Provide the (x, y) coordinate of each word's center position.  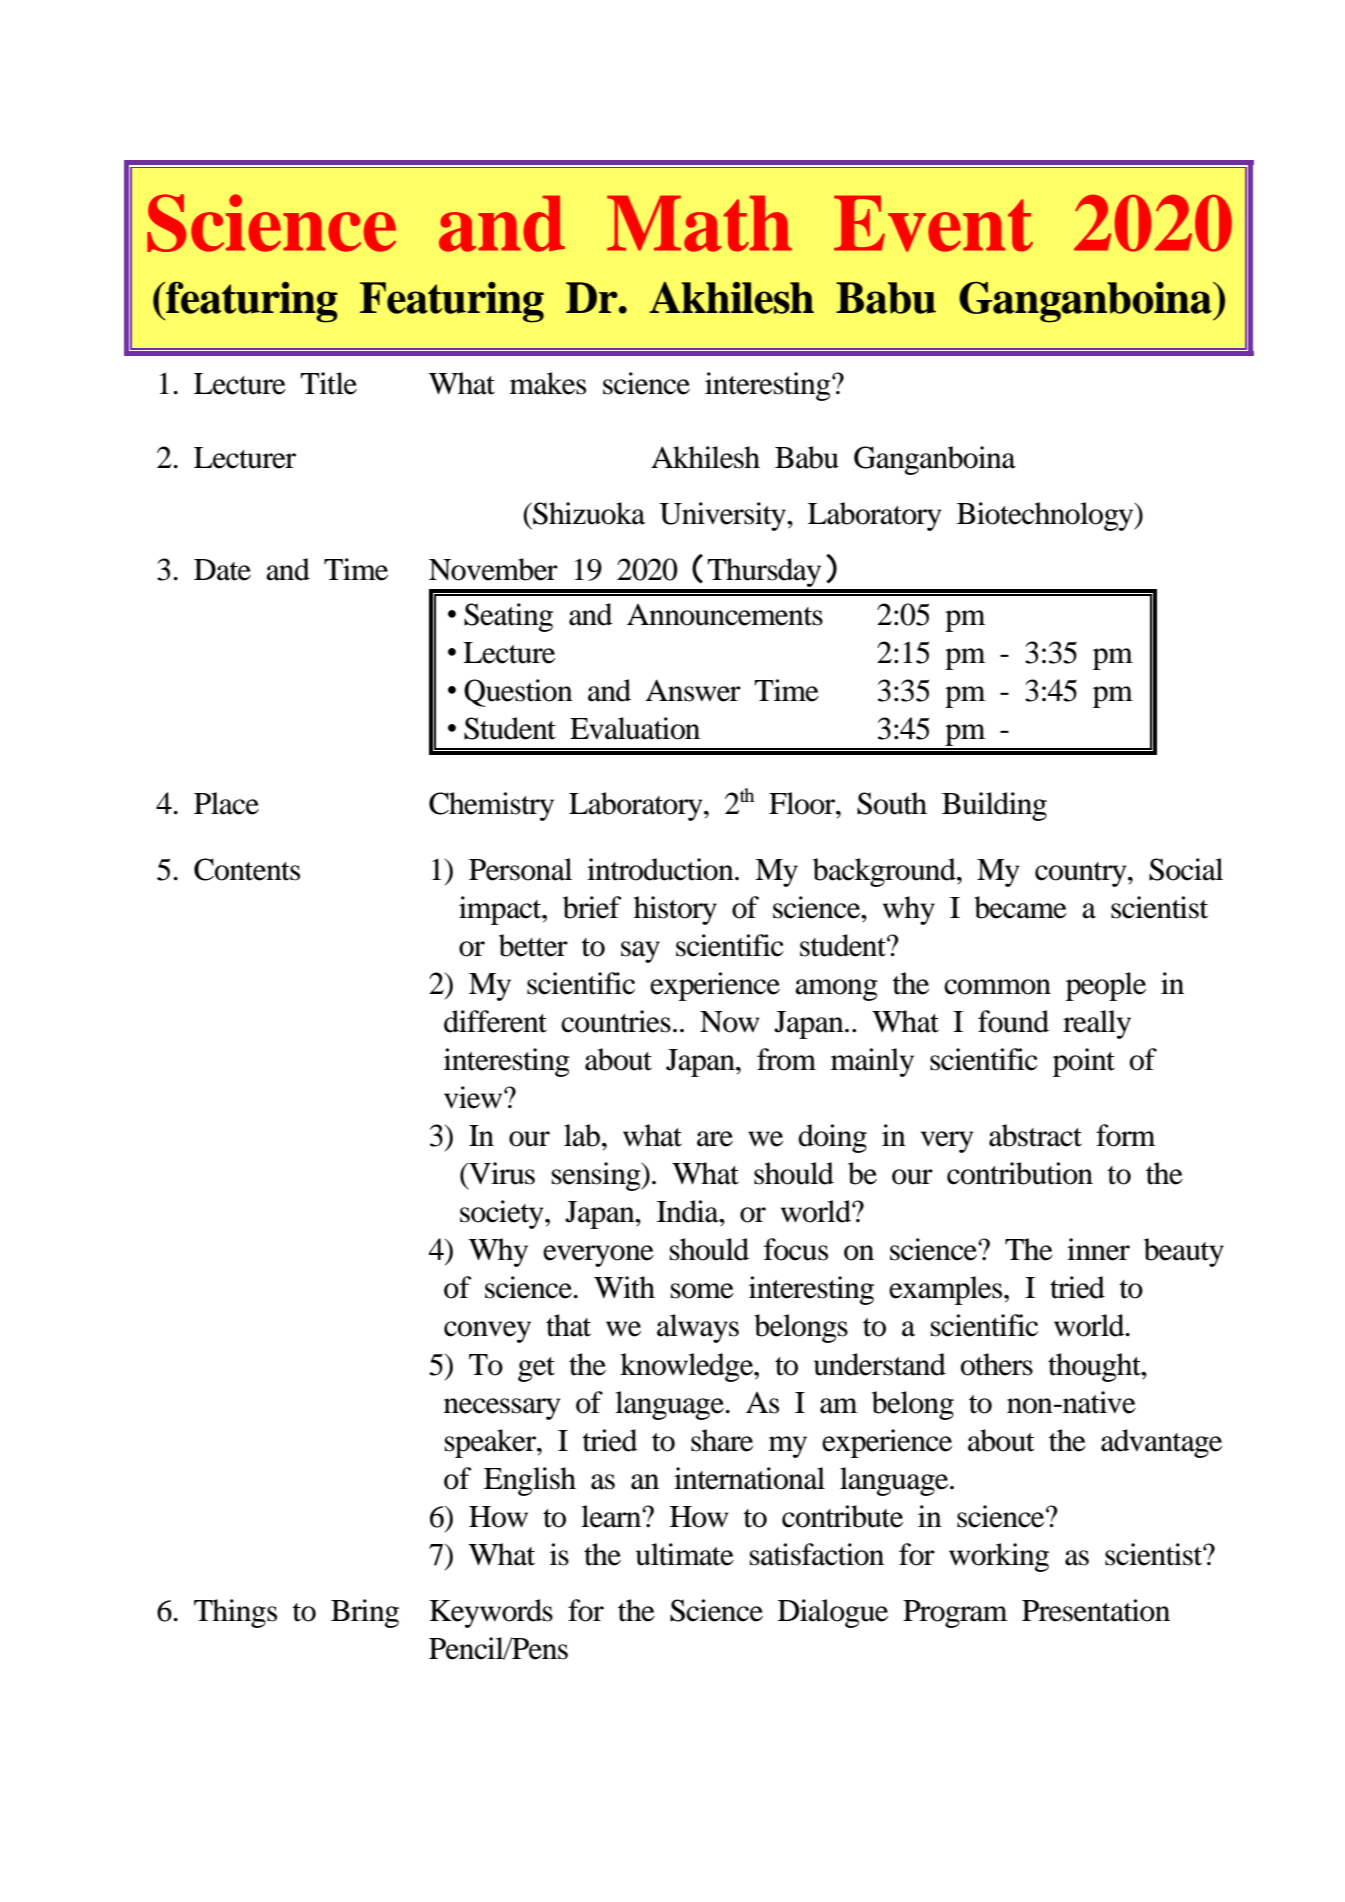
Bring (365, 1613)
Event (933, 223)
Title (328, 383)
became (1020, 907)
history (675, 910)
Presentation (1096, 1610)
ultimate (685, 1554)
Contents (247, 869)
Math (699, 223)
